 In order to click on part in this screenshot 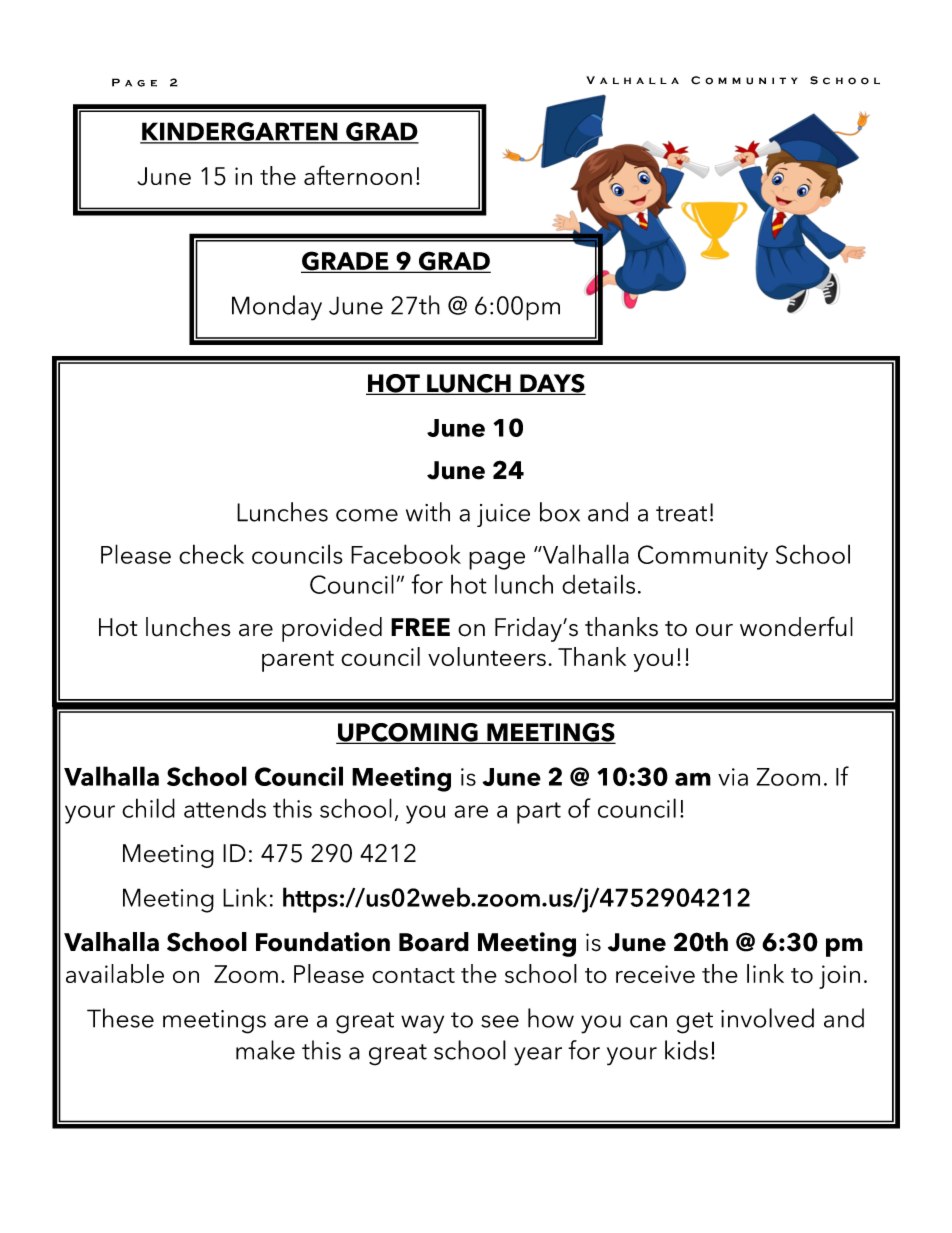, I will do `click(539, 813)`.
